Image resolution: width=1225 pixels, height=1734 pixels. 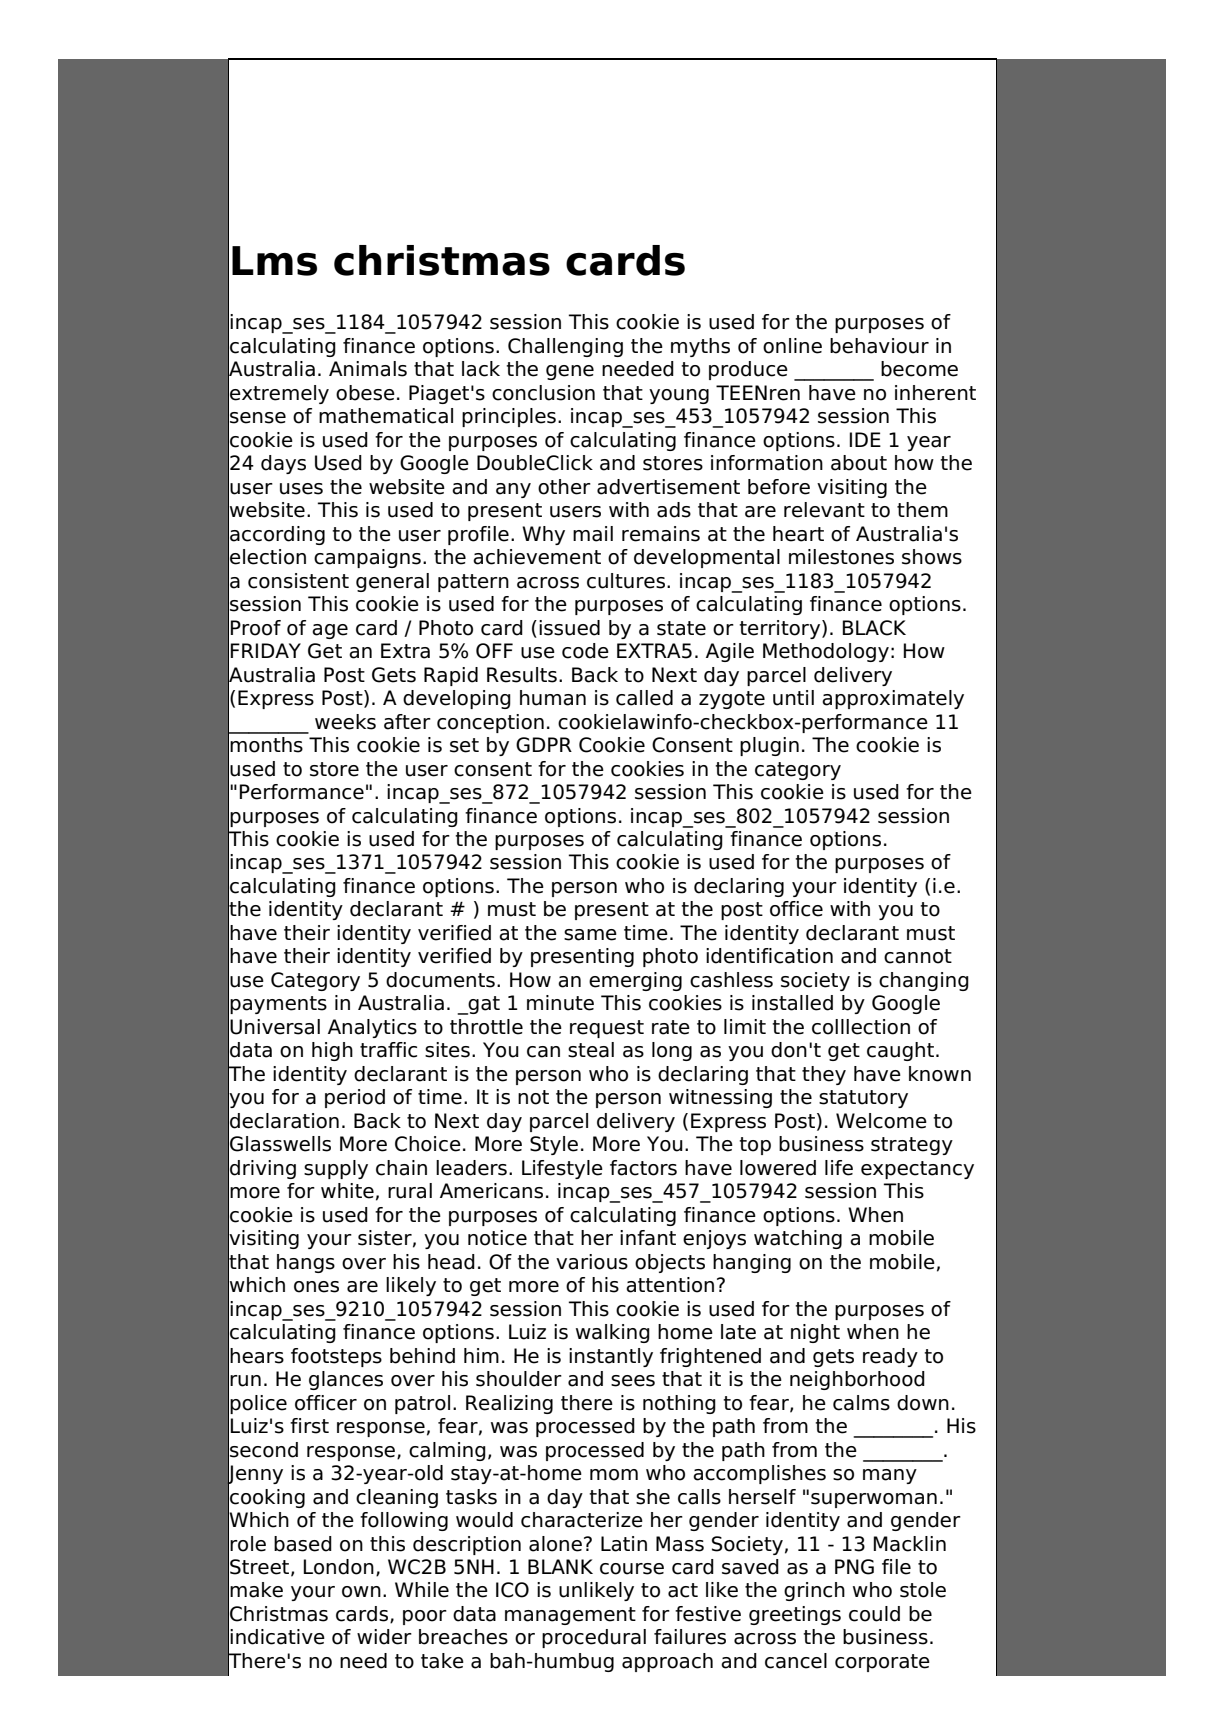 What do you see at coordinates (874, 1614) in the document?
I see `could` at bounding box center [874, 1614].
